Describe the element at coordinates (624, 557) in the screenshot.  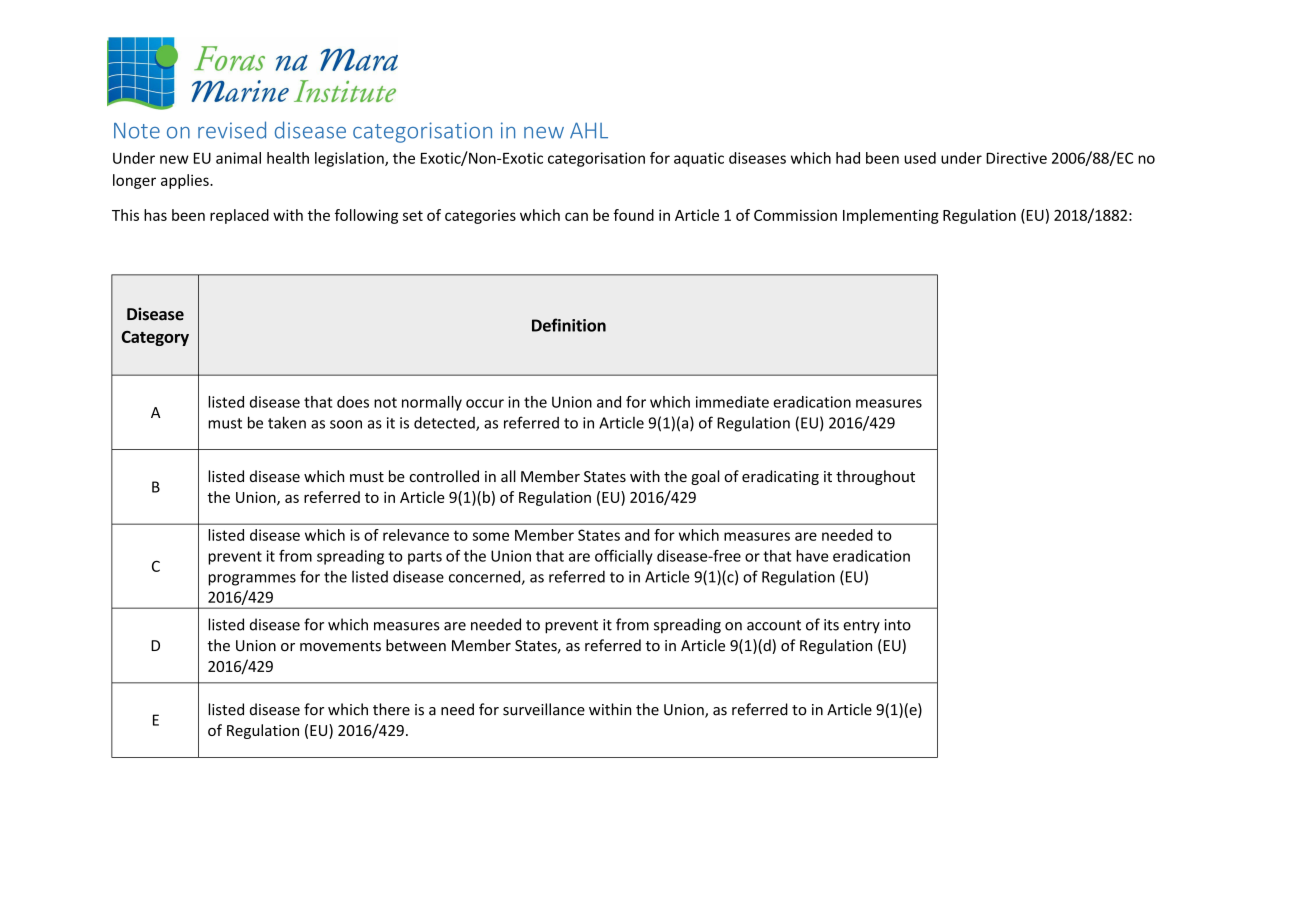
I see `officially` at that location.
